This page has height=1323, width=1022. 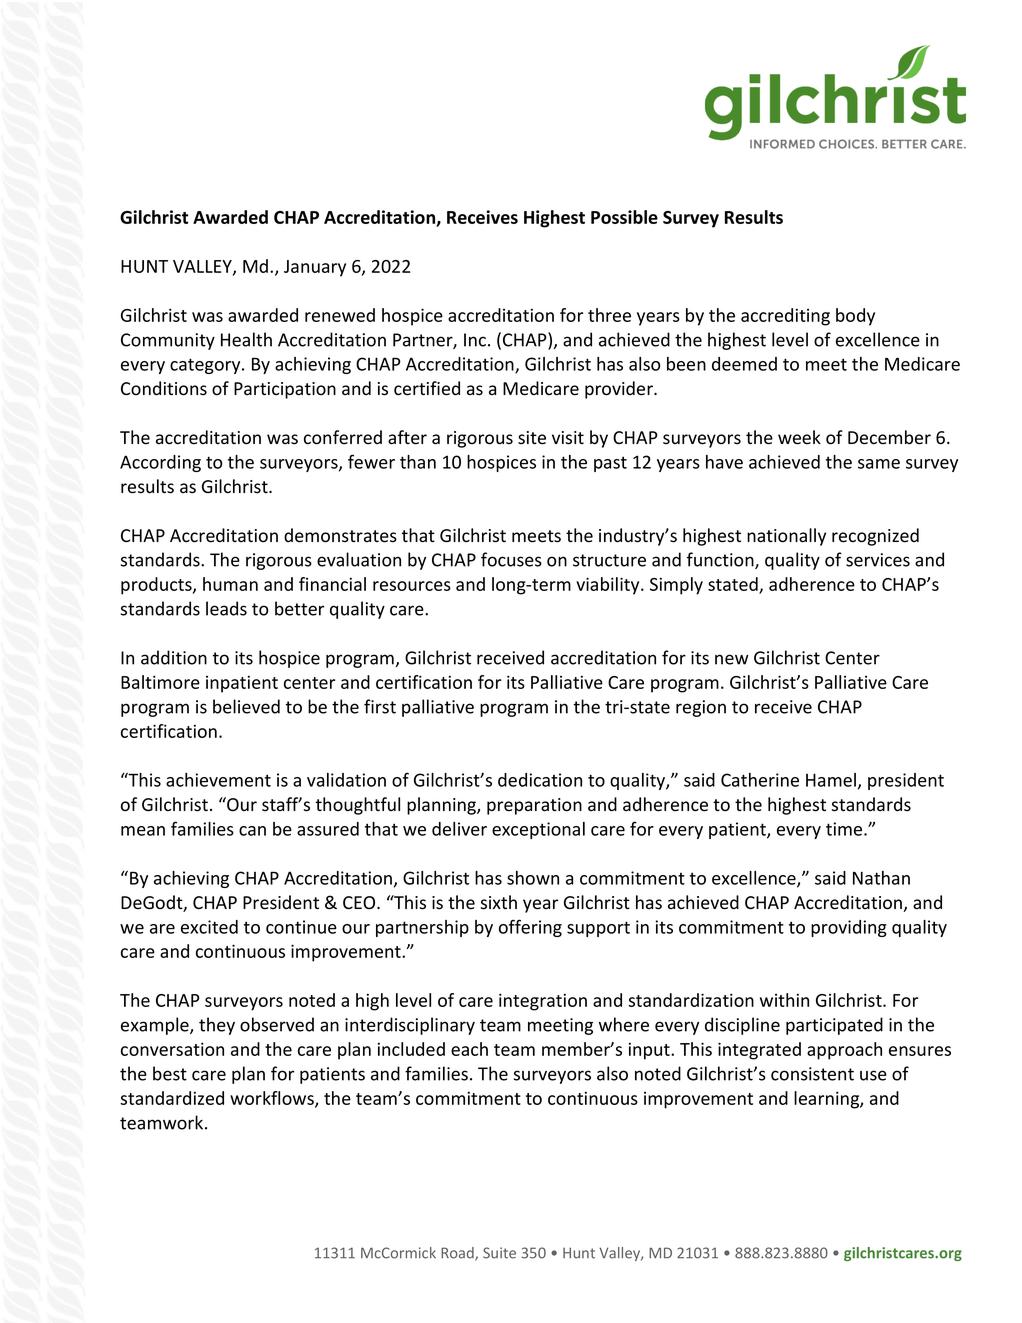 I want to click on excited, so click(x=209, y=927).
